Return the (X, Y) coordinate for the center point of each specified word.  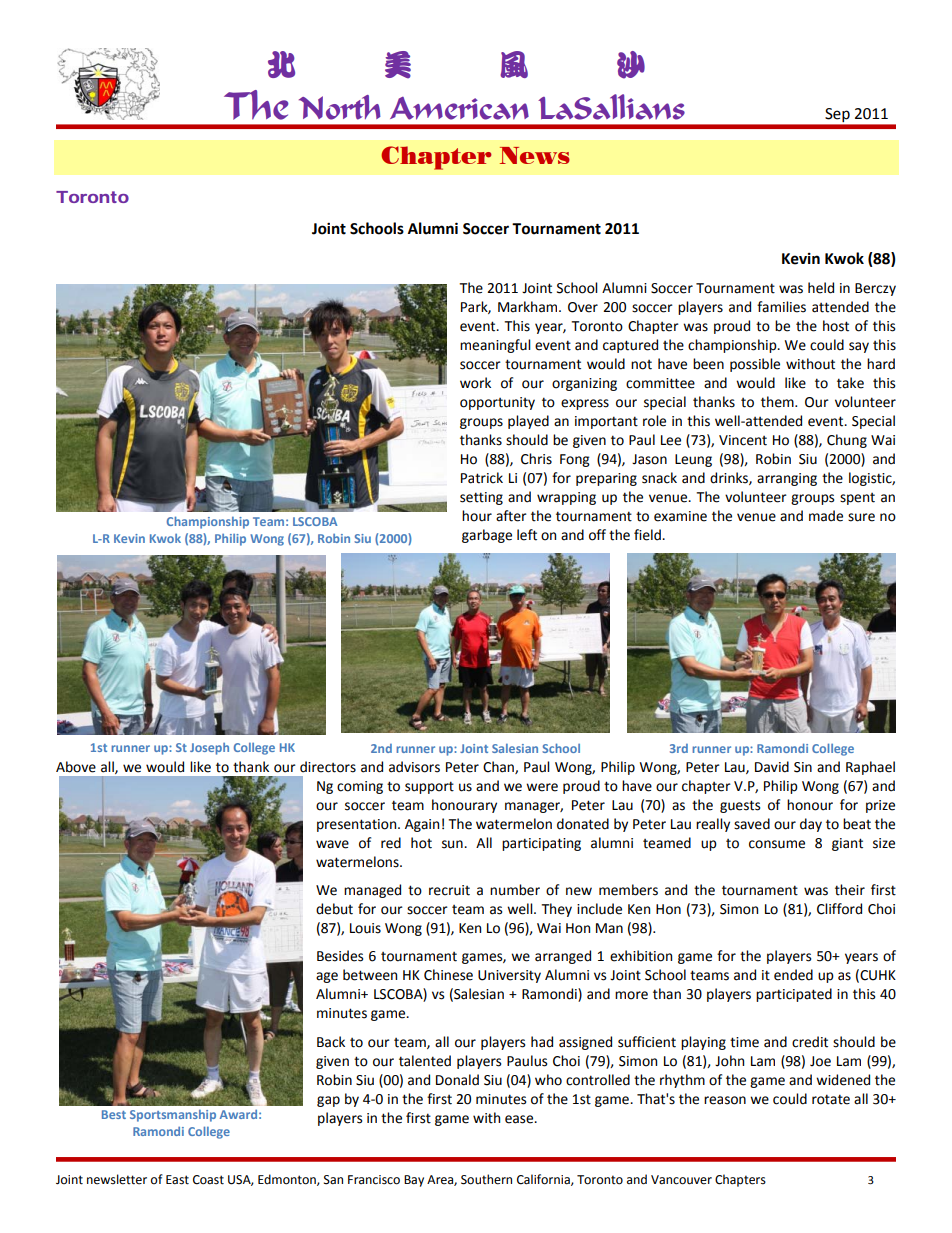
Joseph (209, 749)
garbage (487, 536)
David (772, 767)
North (340, 107)
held (821, 288)
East (177, 1180)
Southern (486, 1179)
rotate (831, 1099)
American (459, 108)
